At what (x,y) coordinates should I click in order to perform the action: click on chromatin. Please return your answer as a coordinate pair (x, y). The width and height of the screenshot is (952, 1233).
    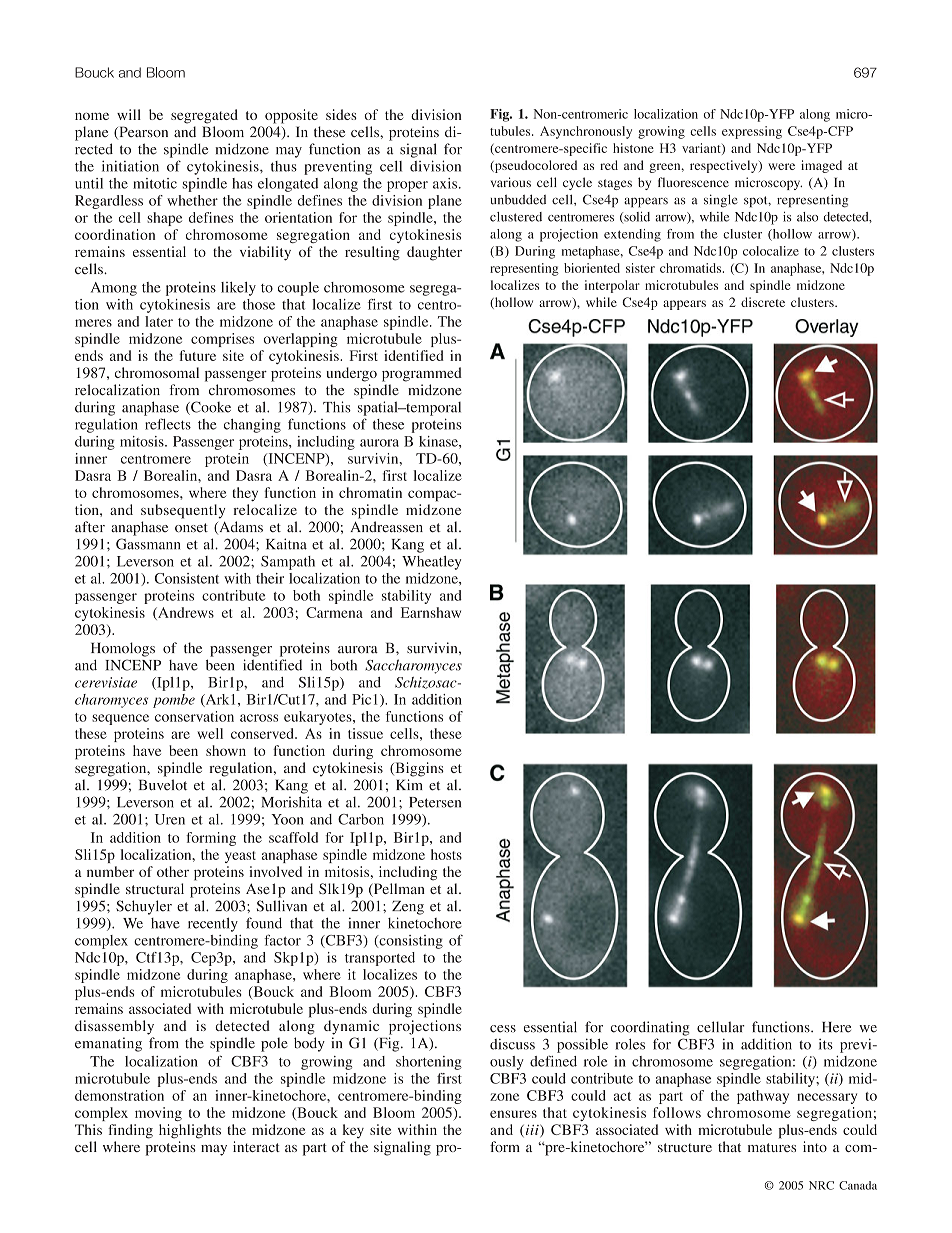
    Looking at the image, I should click on (370, 492).
